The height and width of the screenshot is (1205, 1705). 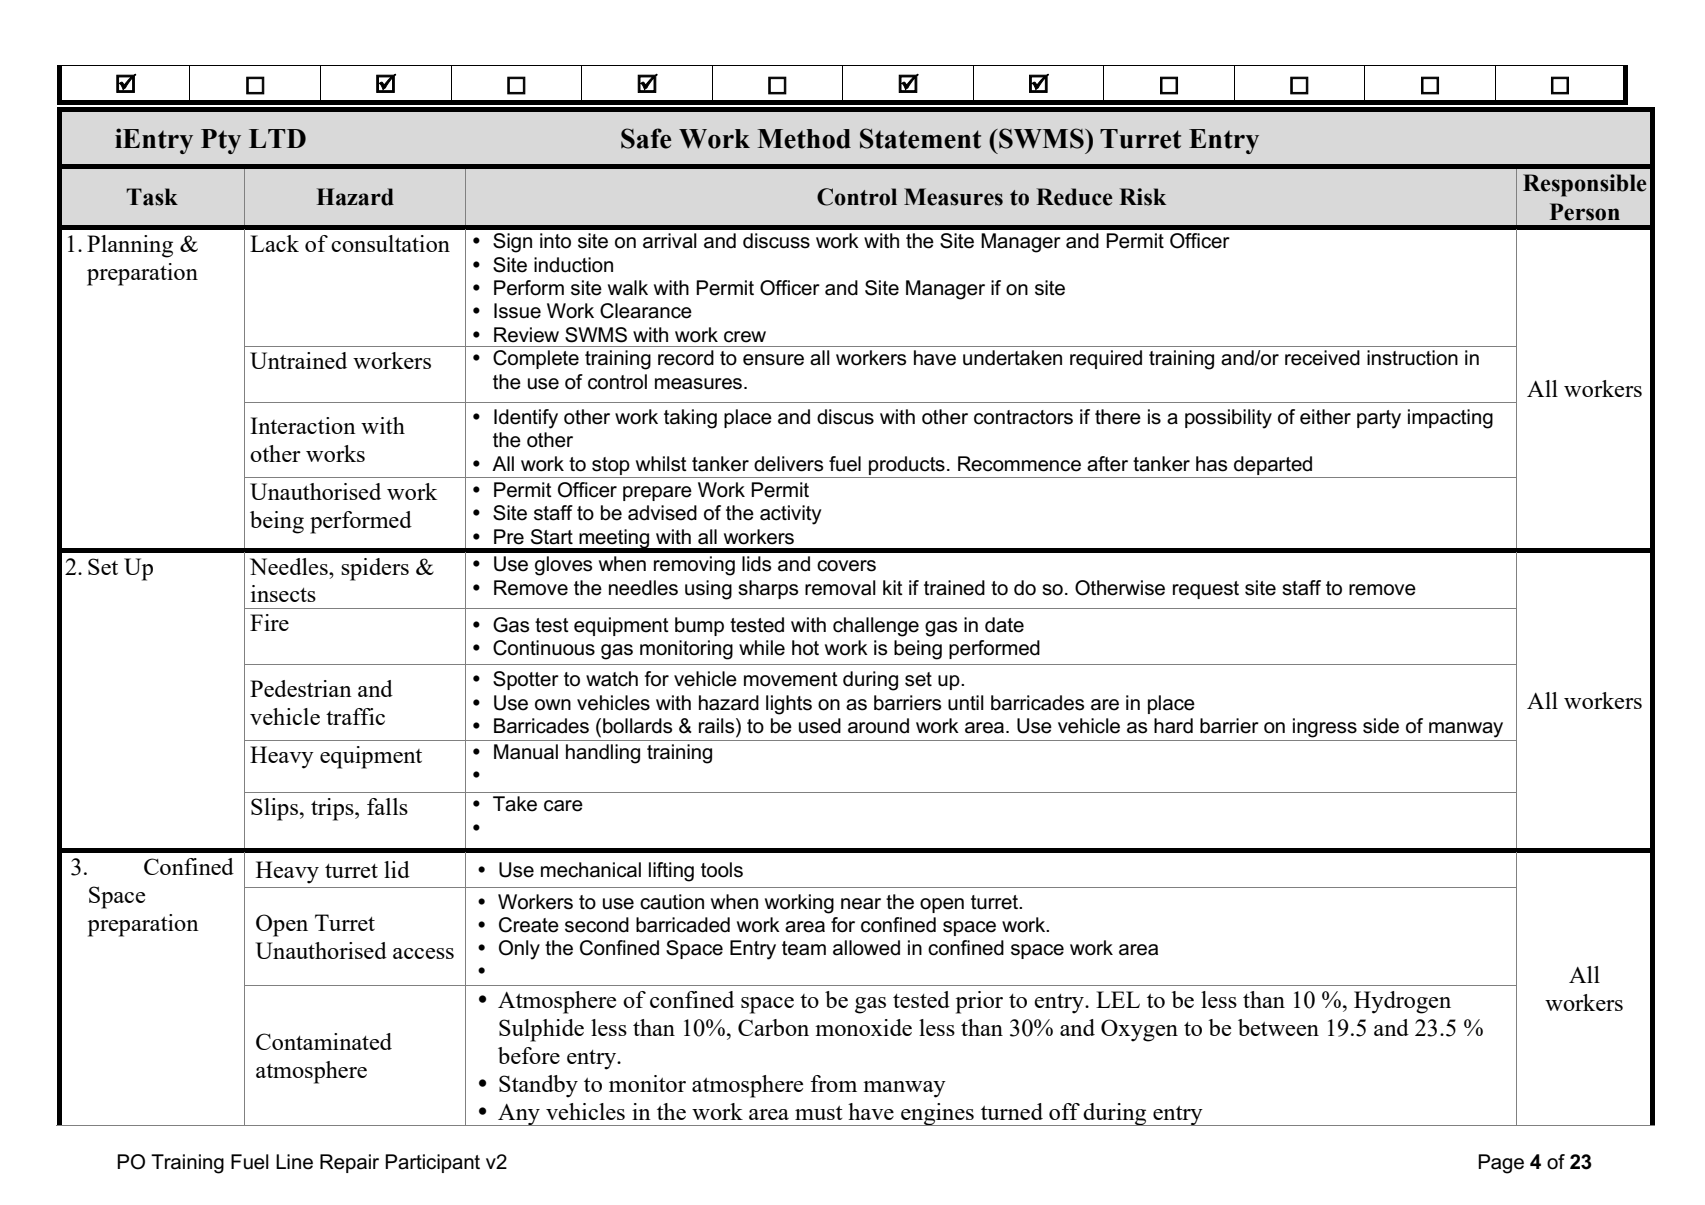 What do you see at coordinates (277, 138) in the screenshot?
I see `LTD` at bounding box center [277, 138].
